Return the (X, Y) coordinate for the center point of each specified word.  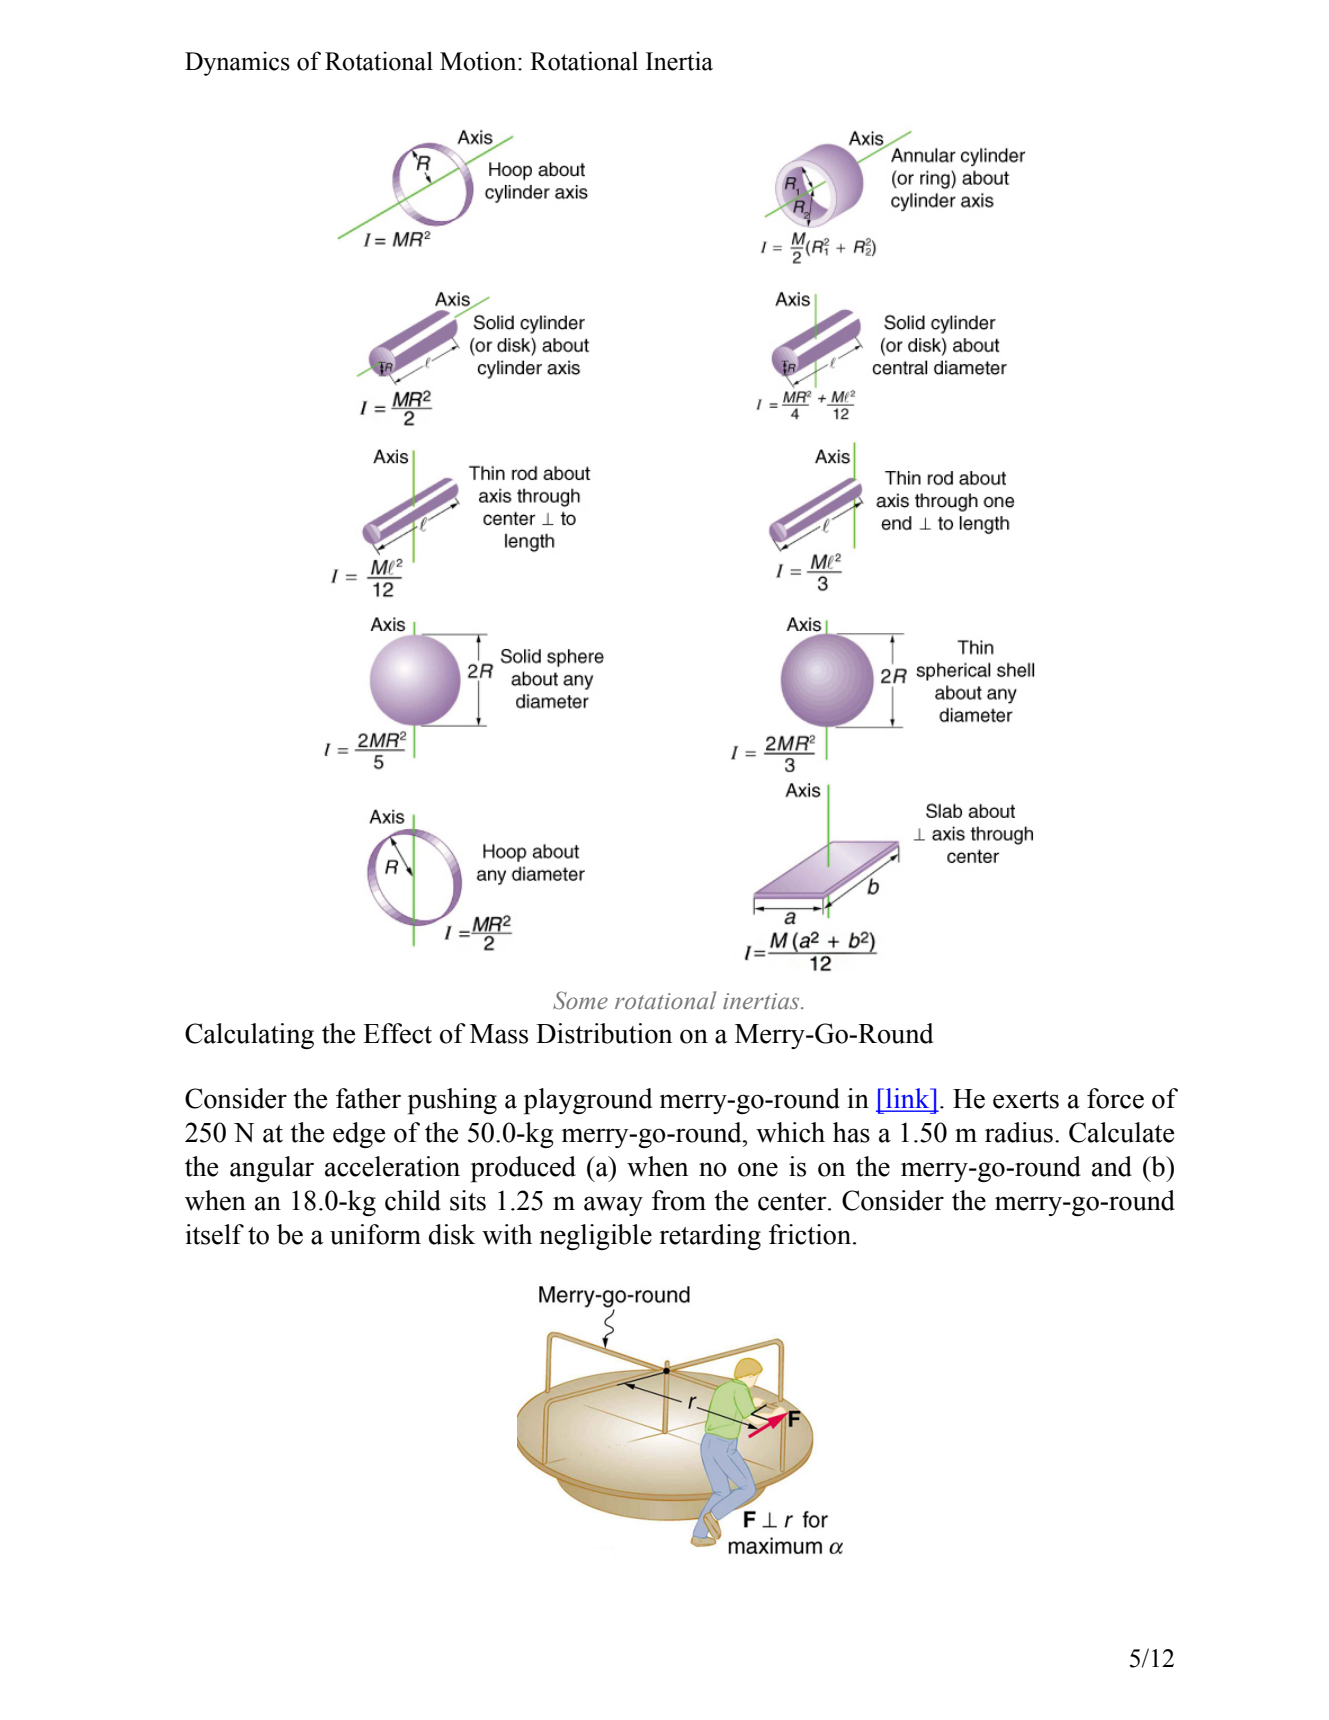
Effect (397, 1033)
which (790, 1132)
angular (272, 1169)
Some (580, 1000)
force (1115, 1098)
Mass (499, 1034)
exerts (1026, 1100)
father (368, 1098)
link (908, 1099)
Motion (479, 61)
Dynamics (237, 63)
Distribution (604, 1033)
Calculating (249, 1036)
